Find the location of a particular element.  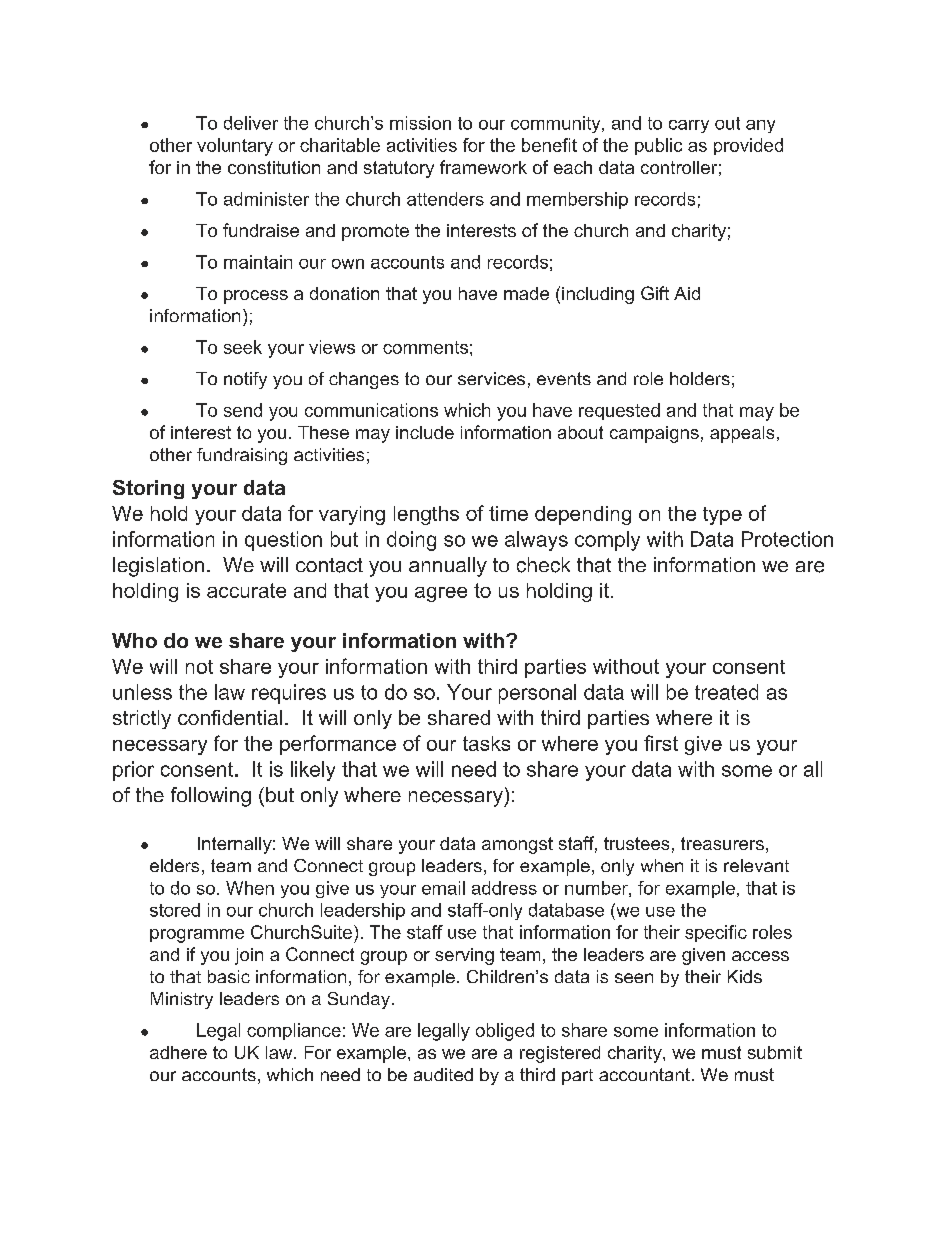

agree is located at coordinates (441, 594).
